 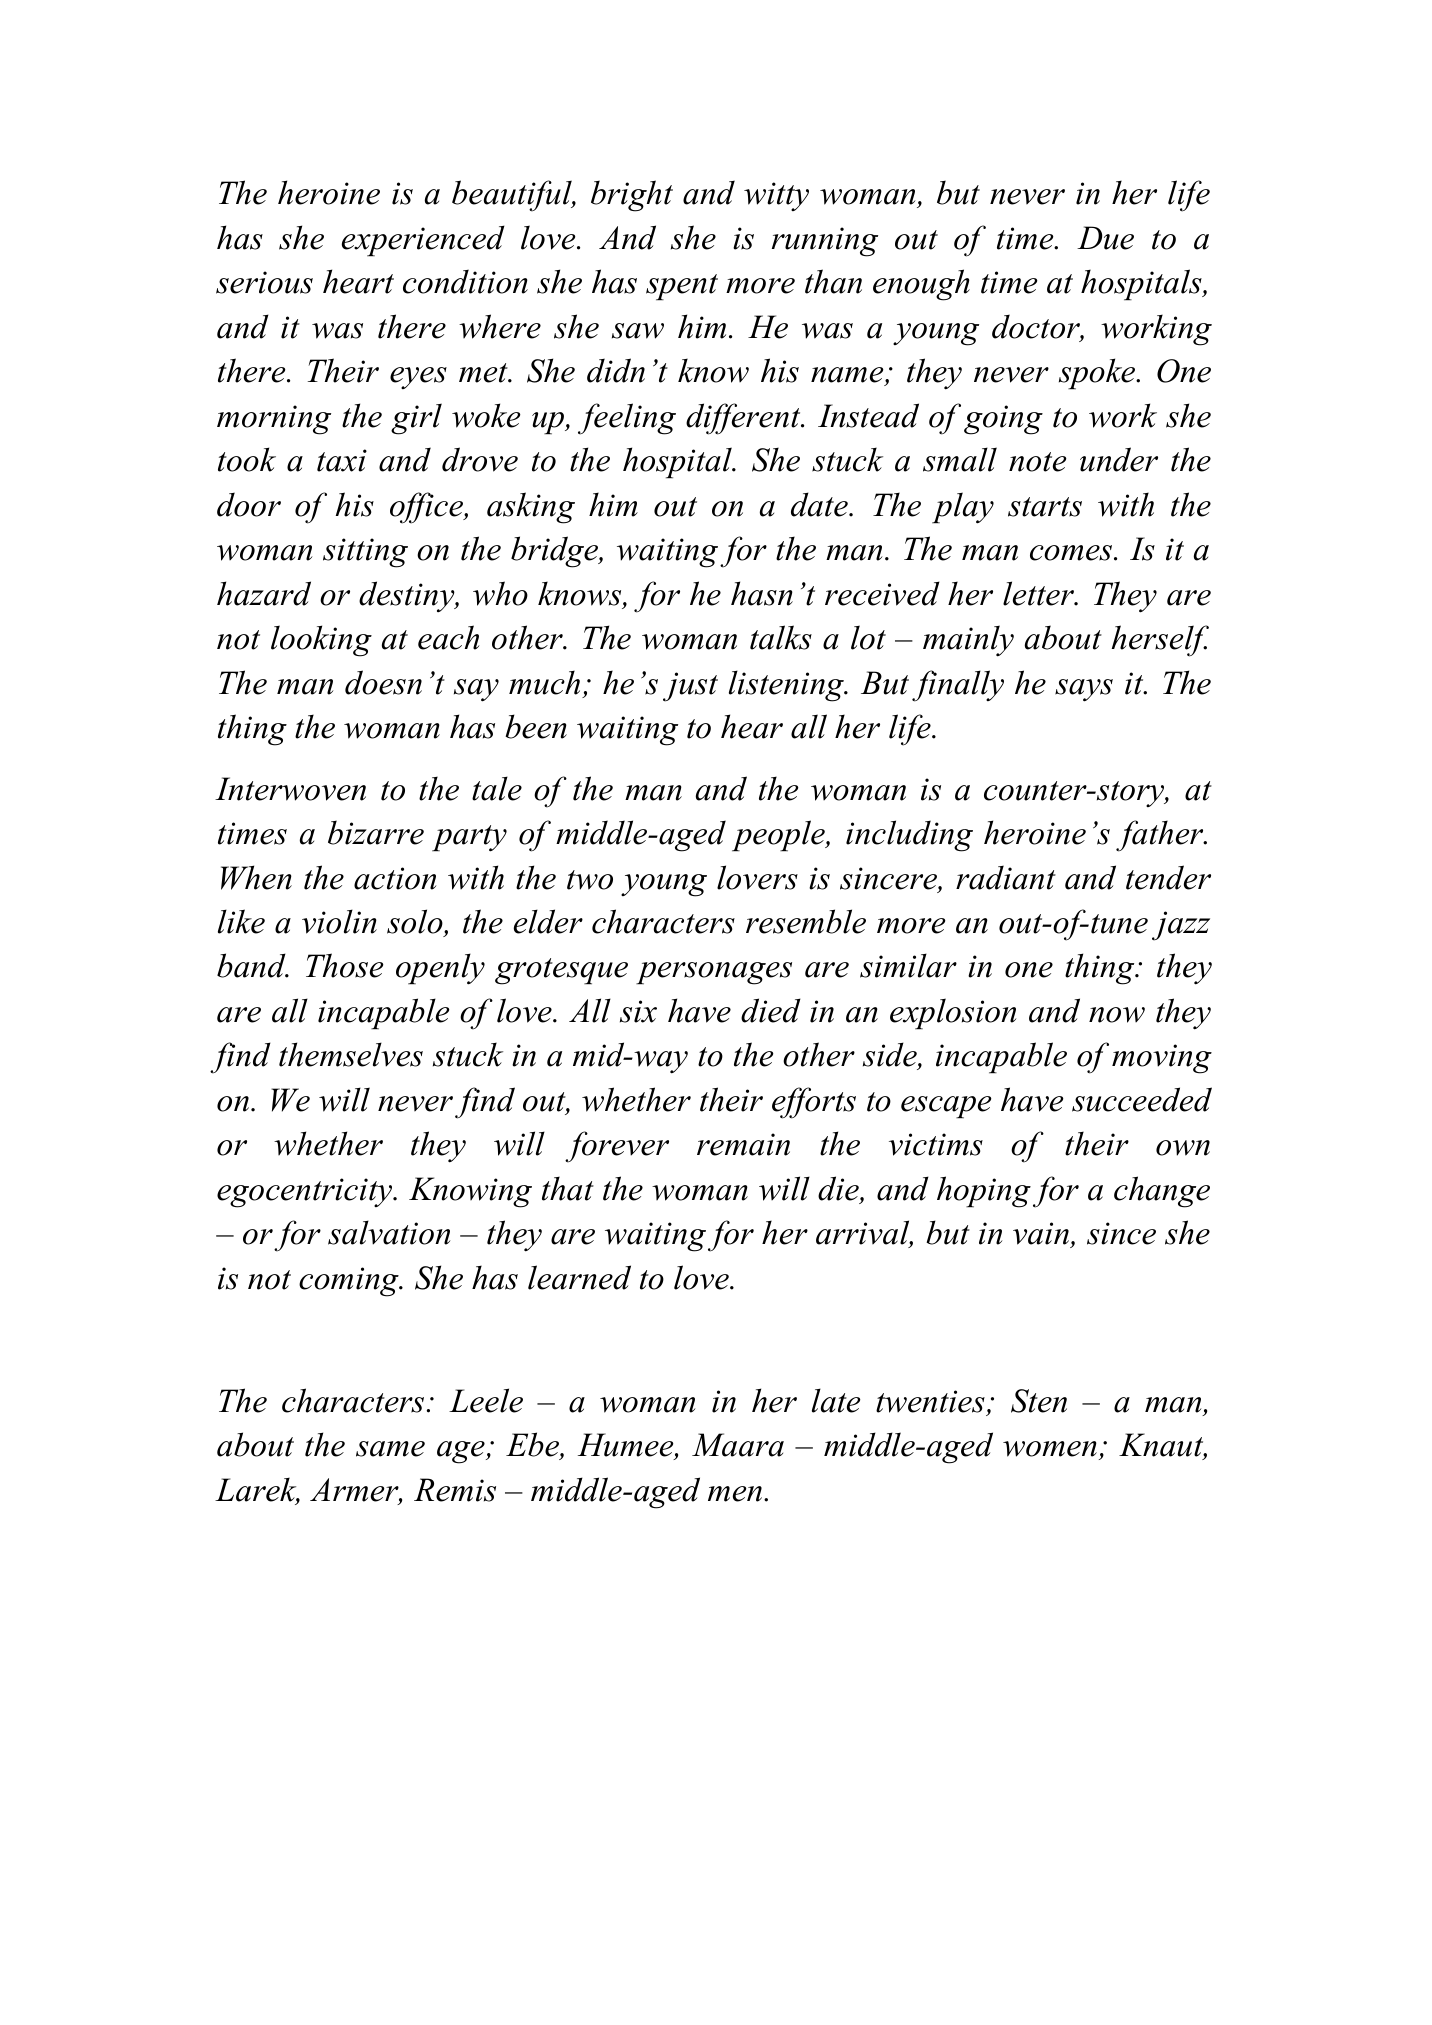 What do you see at coordinates (1006, 877) in the document?
I see `radiant` at bounding box center [1006, 877].
